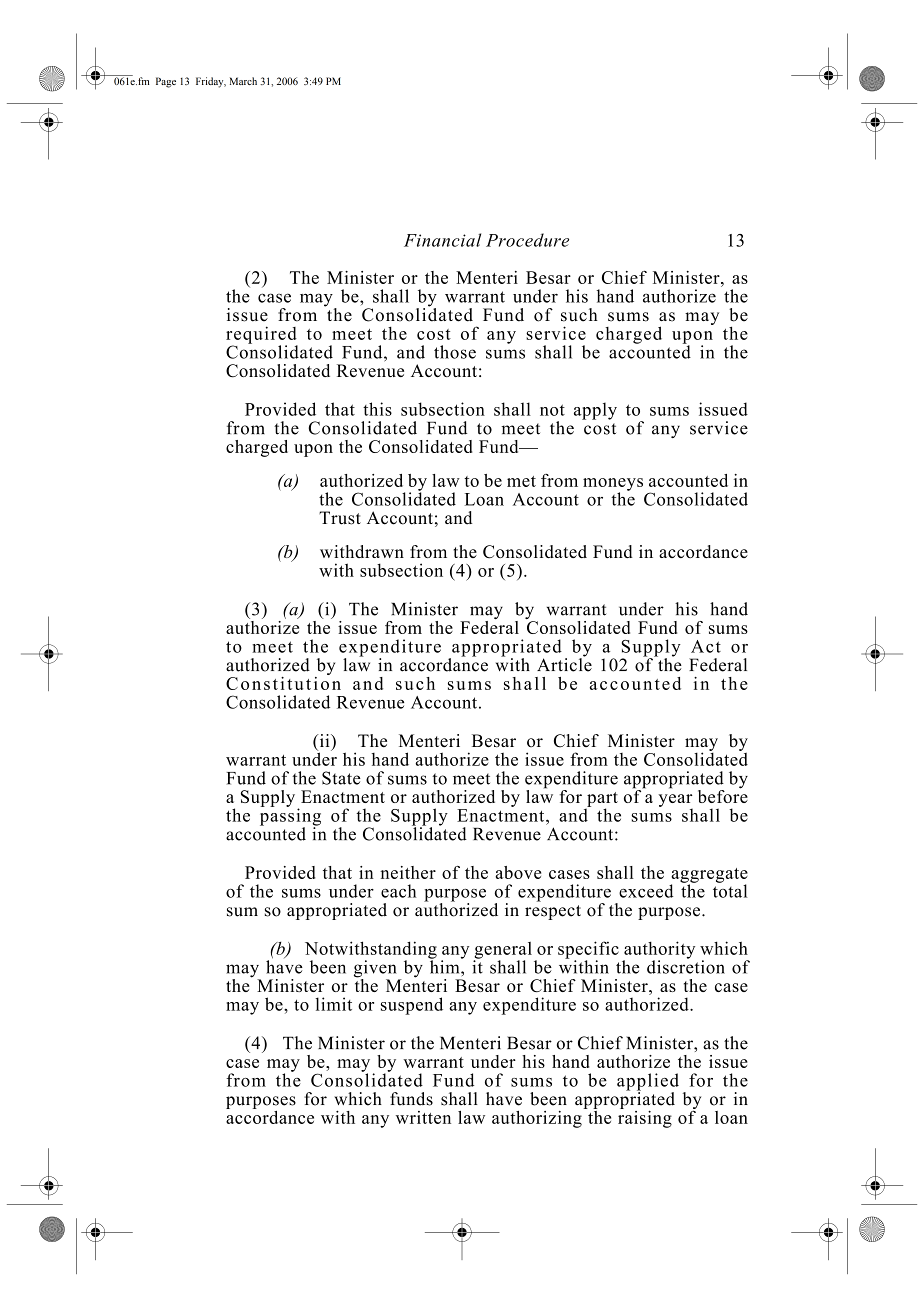  What do you see at coordinates (290, 817) in the screenshot?
I see `passing` at bounding box center [290, 817].
